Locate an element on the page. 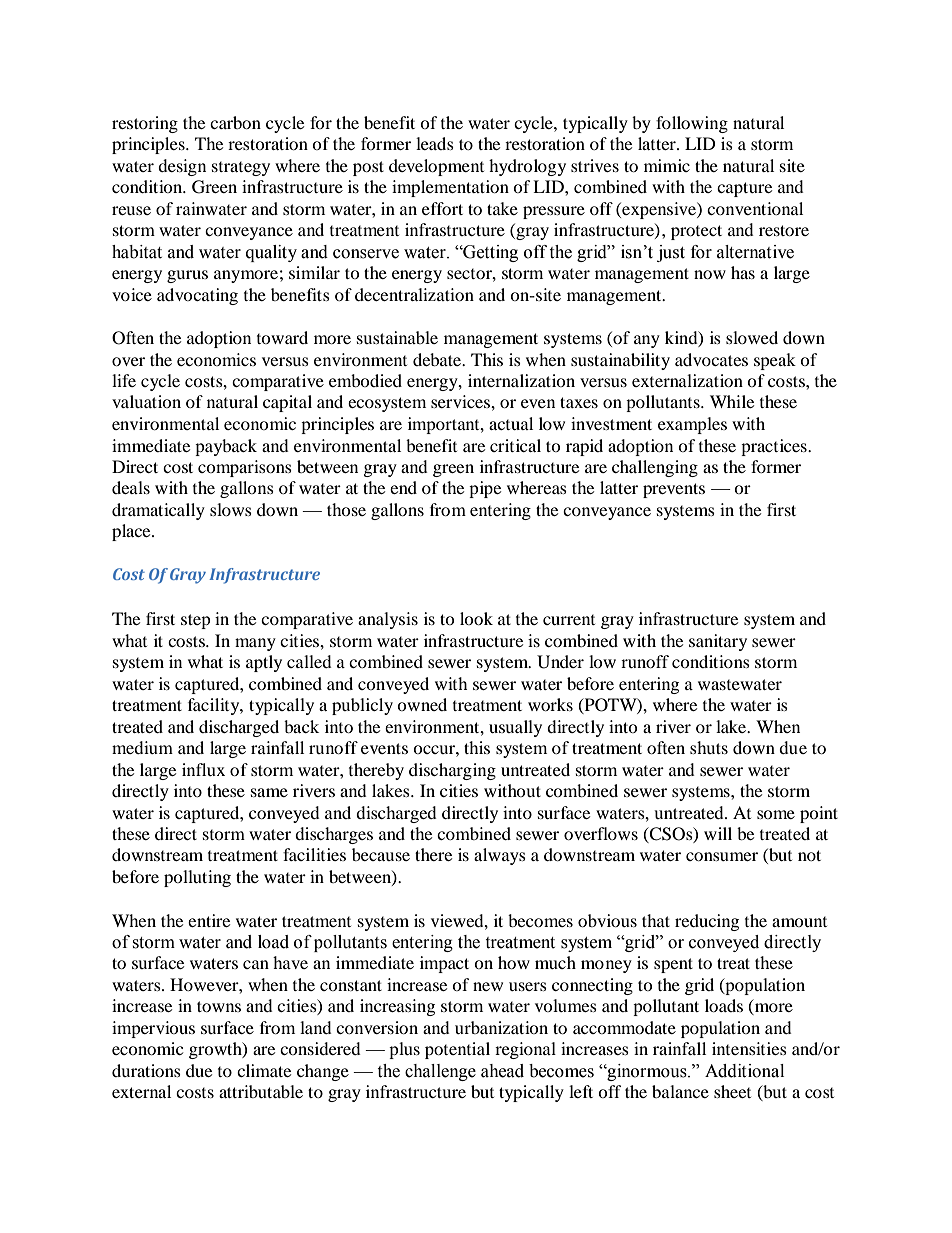 This document has height=1233, width=952. design is located at coordinates (182, 167).
